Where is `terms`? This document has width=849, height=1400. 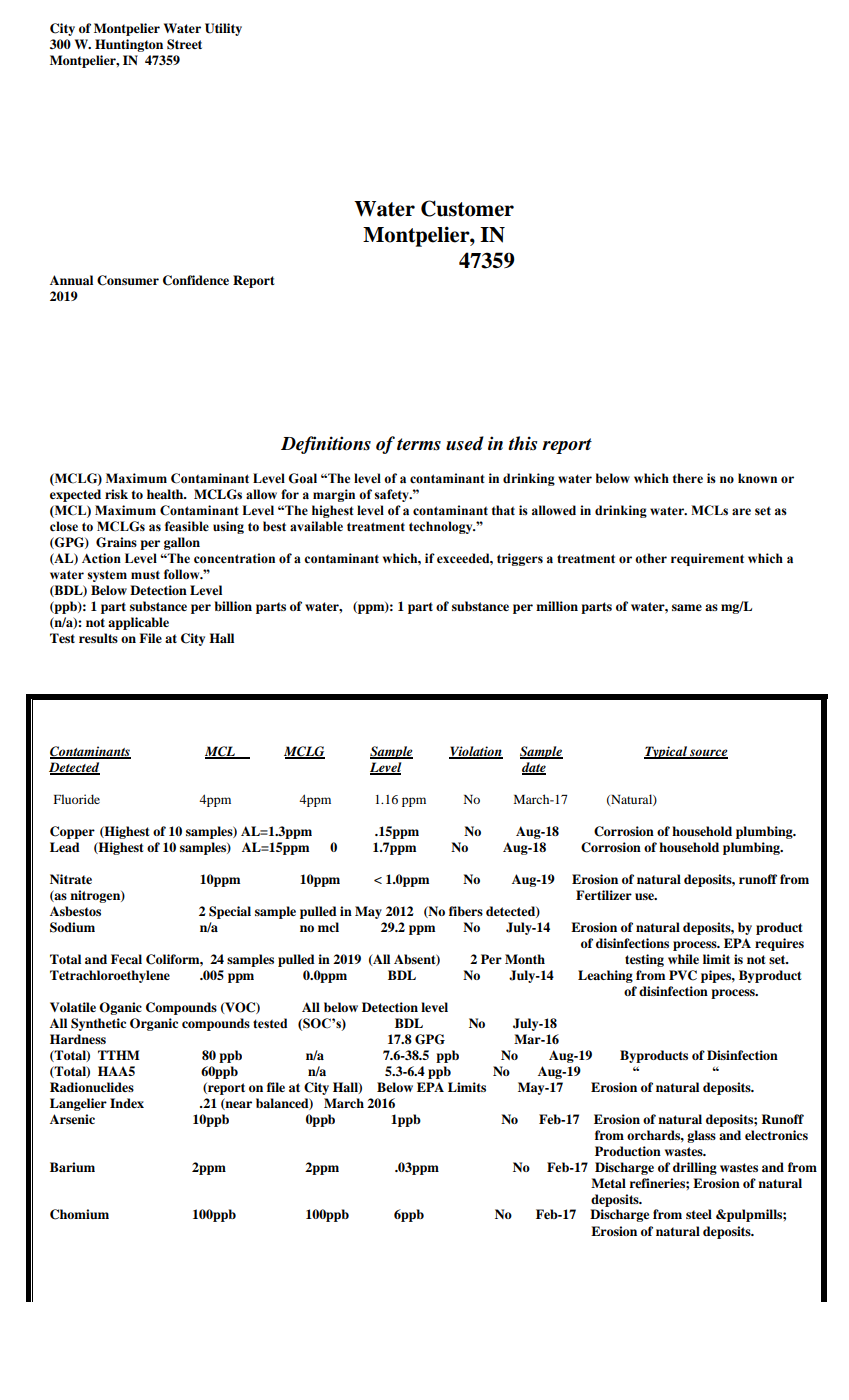 terms is located at coordinates (419, 444).
